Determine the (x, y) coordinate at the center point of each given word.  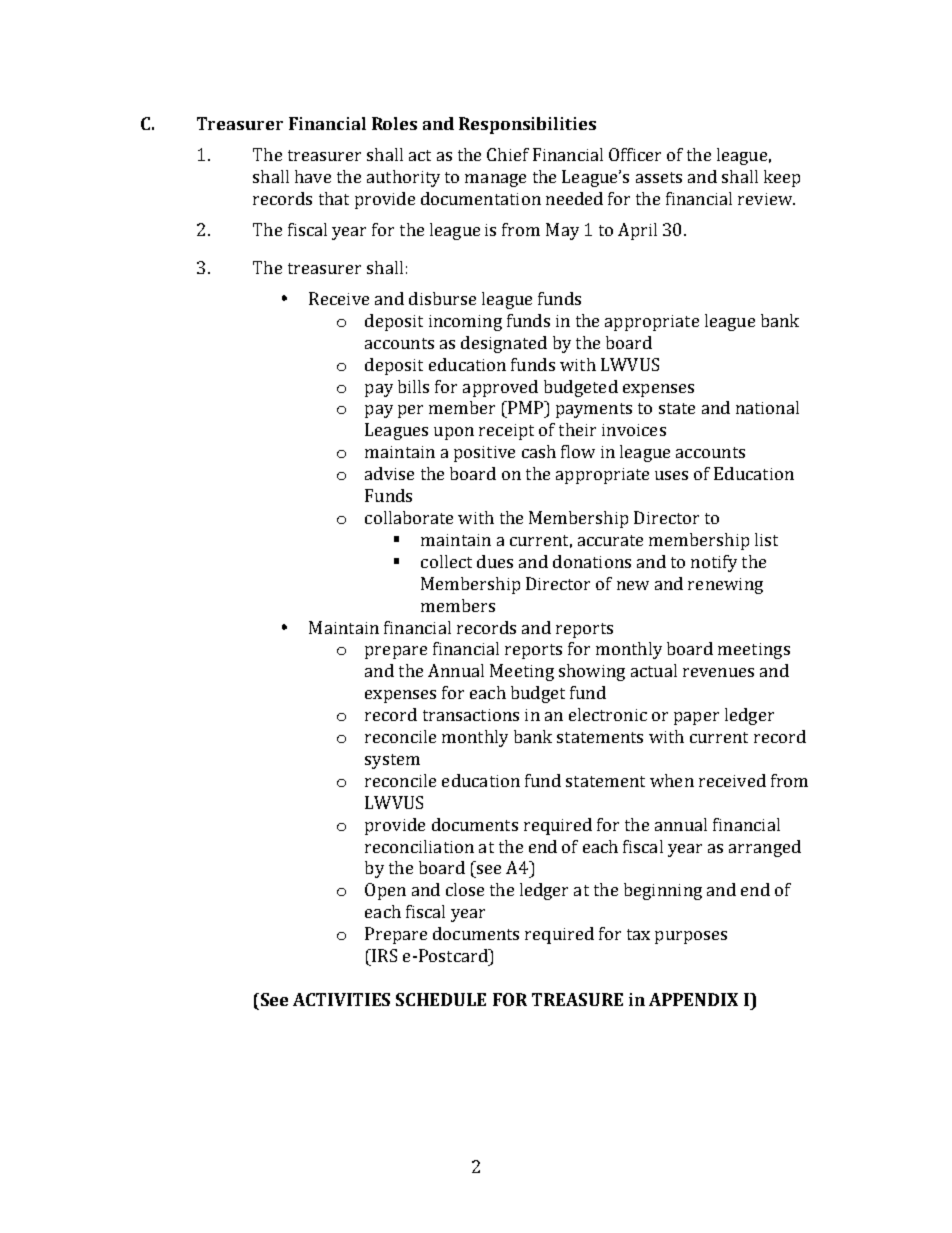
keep (782, 178)
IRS (383, 955)
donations (592, 561)
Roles (394, 123)
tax (638, 934)
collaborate (409, 517)
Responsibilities (527, 125)
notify (714, 563)
